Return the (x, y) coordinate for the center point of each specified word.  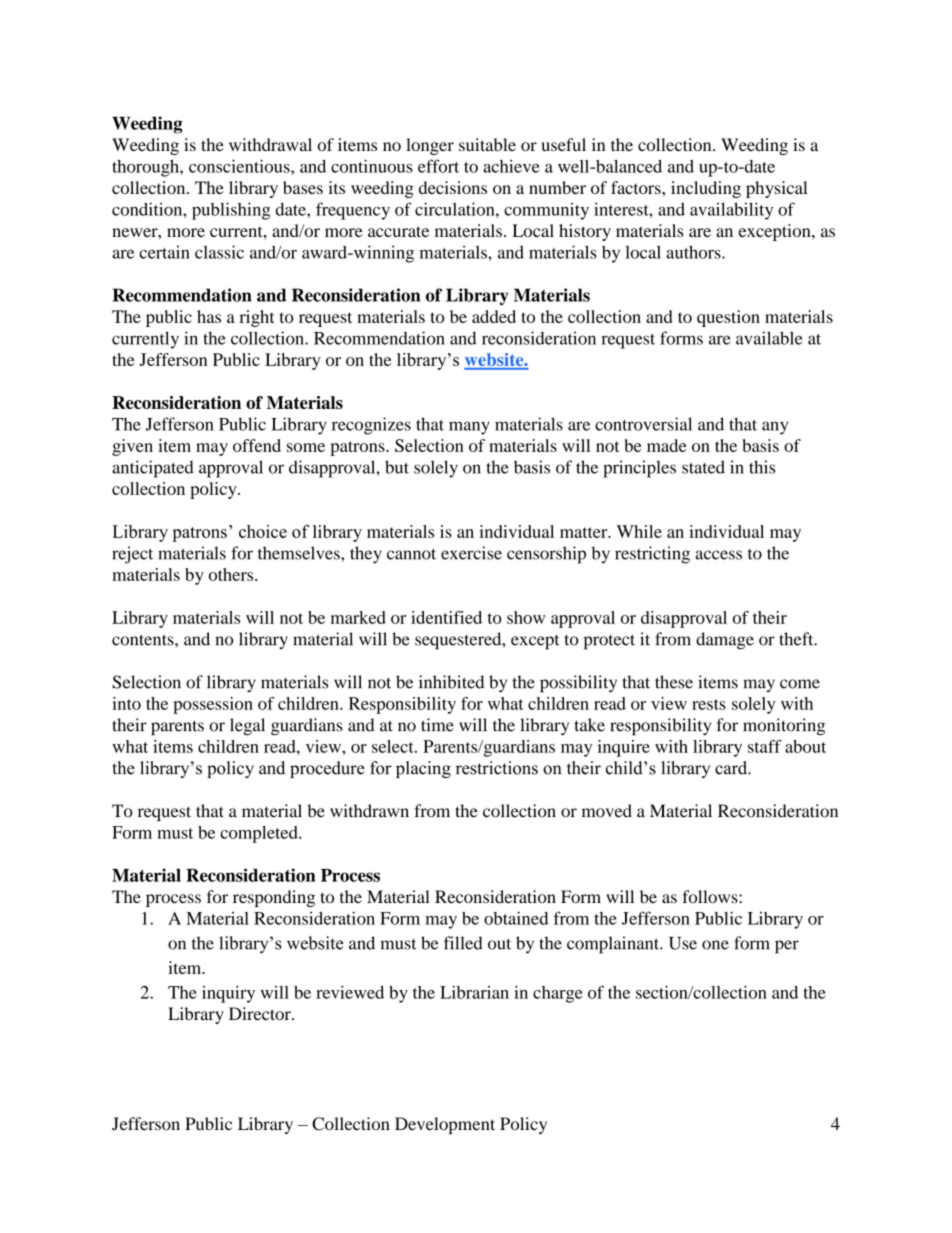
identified (446, 617)
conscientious (240, 166)
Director (261, 1013)
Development (445, 1125)
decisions (453, 187)
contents (144, 640)
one (715, 945)
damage (725, 641)
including (706, 189)
